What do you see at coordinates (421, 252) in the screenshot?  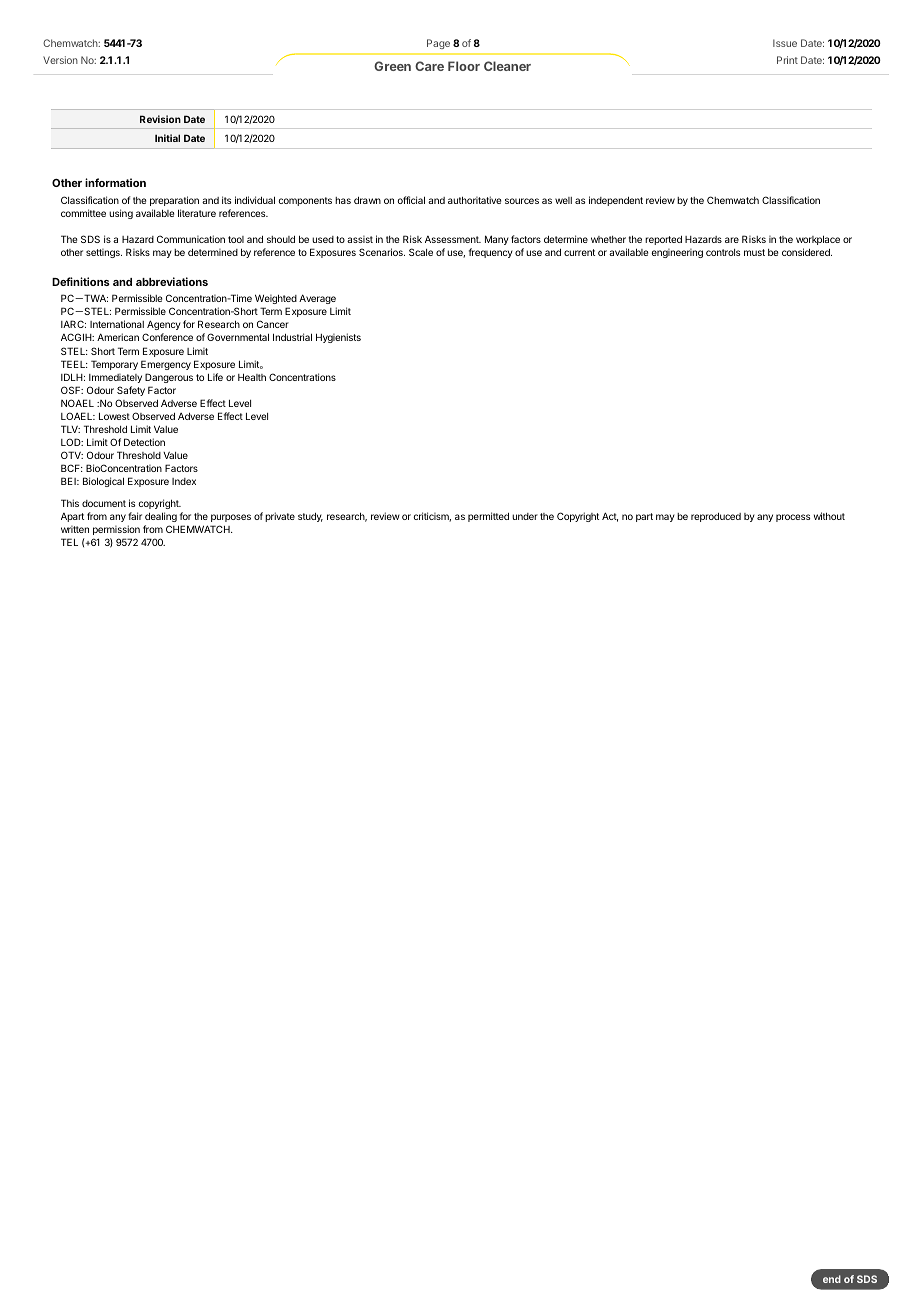 I see `Scale` at bounding box center [421, 252].
